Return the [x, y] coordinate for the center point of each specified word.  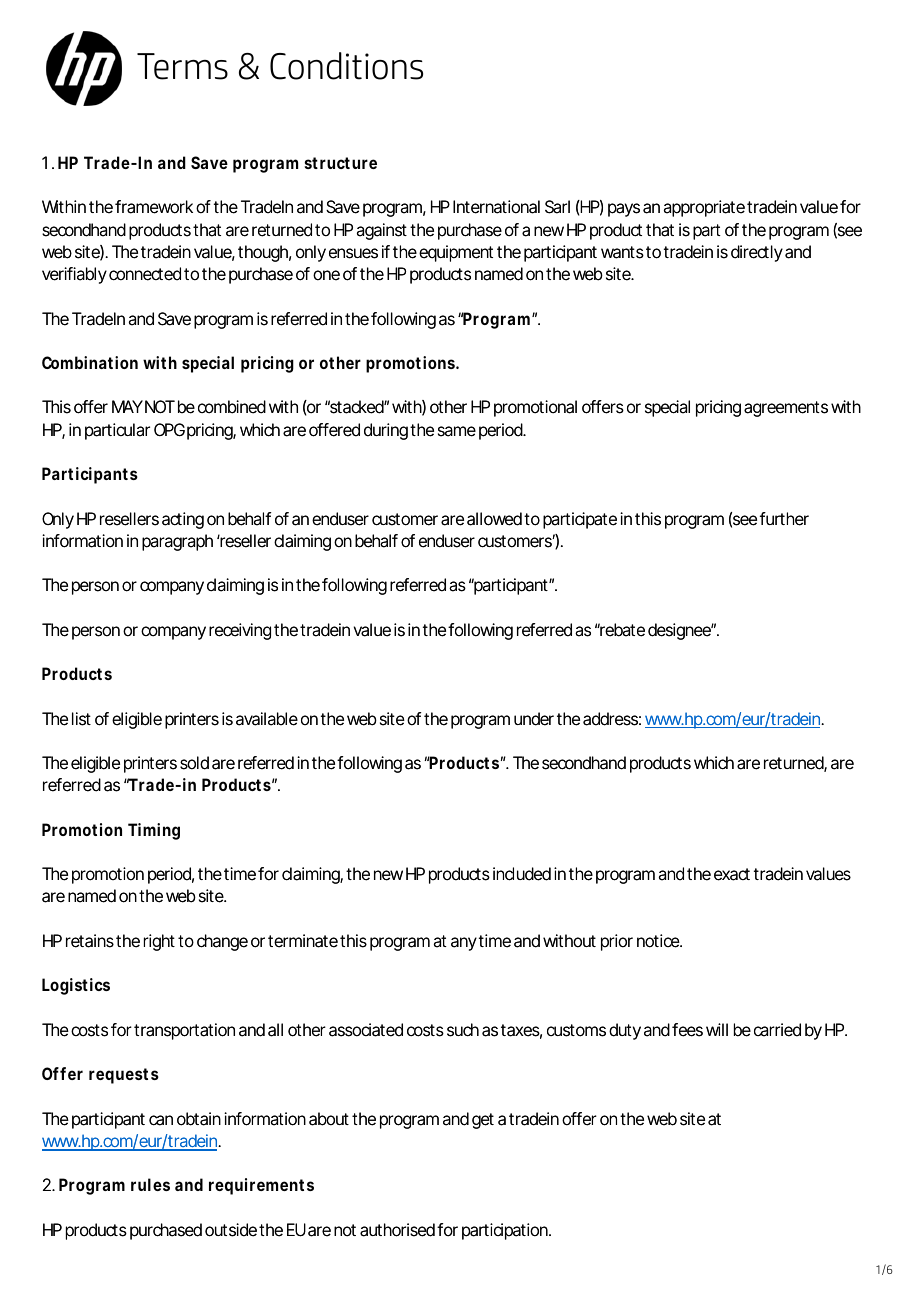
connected [145, 274]
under [534, 719]
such [463, 1030]
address [610, 719]
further [784, 519]
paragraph [177, 542]
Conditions [346, 66]
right [159, 942]
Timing [154, 831]
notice [658, 941]
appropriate [704, 208]
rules [150, 1184]
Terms [182, 66]
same [457, 431]
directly [757, 253]
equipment [456, 253]
